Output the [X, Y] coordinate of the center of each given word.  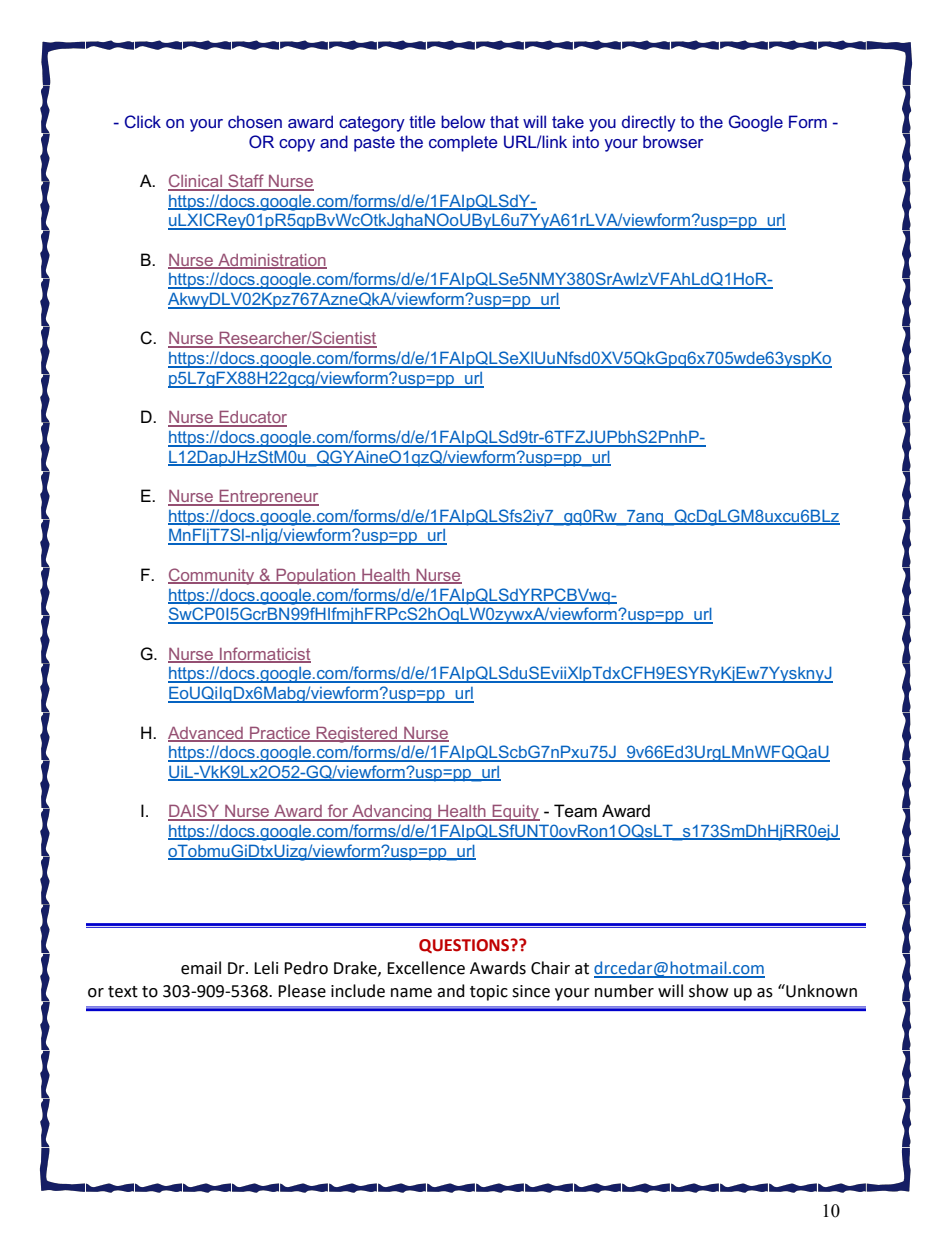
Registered [357, 735]
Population [316, 577]
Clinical [196, 182]
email [201, 968]
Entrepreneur [268, 498]
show [708, 991]
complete [463, 143]
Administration [271, 261]
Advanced [206, 734]
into [586, 141]
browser [673, 141]
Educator [252, 418]
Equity [515, 813]
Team [575, 811]
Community [212, 576]
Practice [280, 734]
